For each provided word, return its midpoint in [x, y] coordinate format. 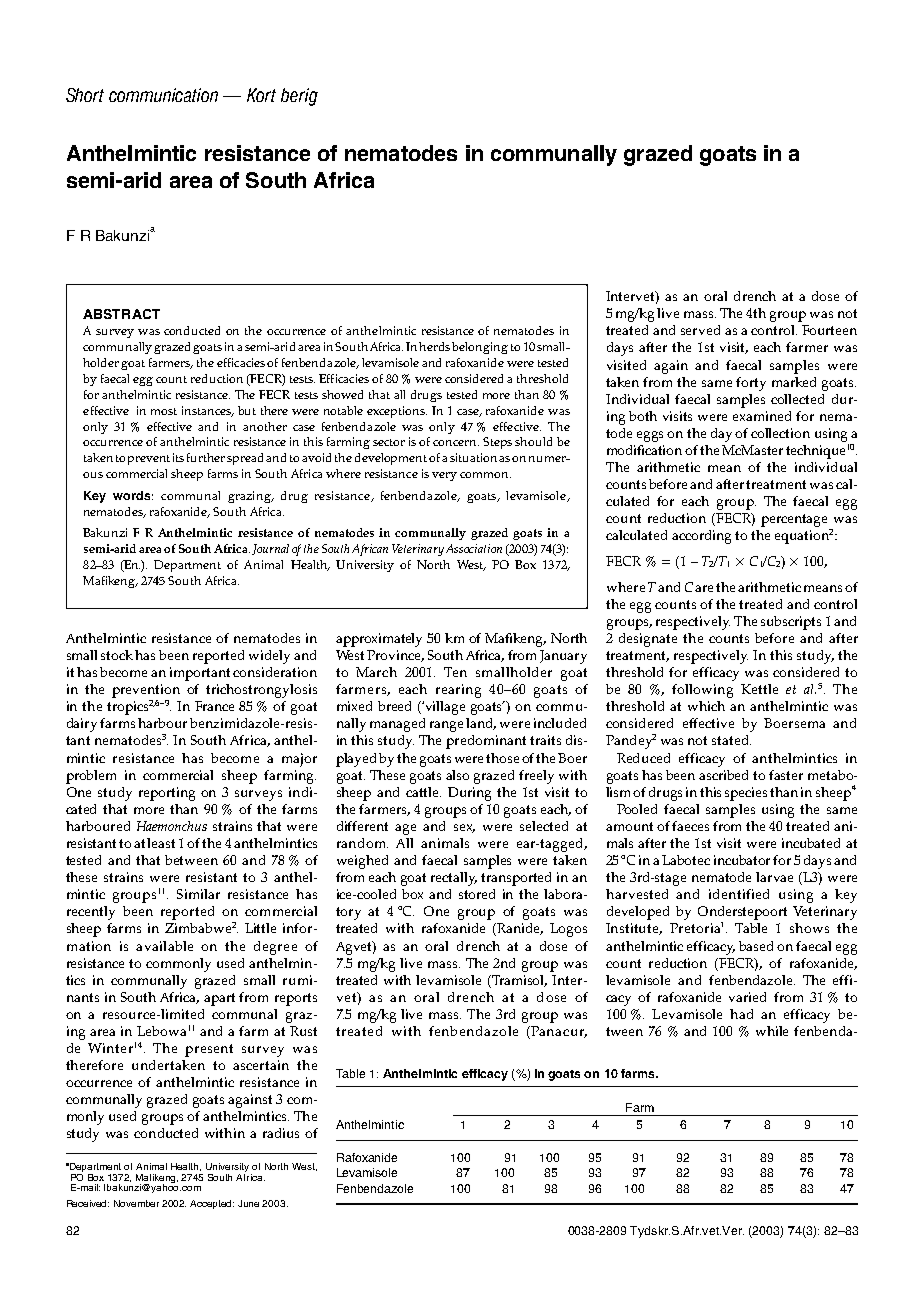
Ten [455, 672]
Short [85, 95]
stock [117, 655]
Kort [261, 95]
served [700, 330]
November [136, 1203]
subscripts [791, 623]
